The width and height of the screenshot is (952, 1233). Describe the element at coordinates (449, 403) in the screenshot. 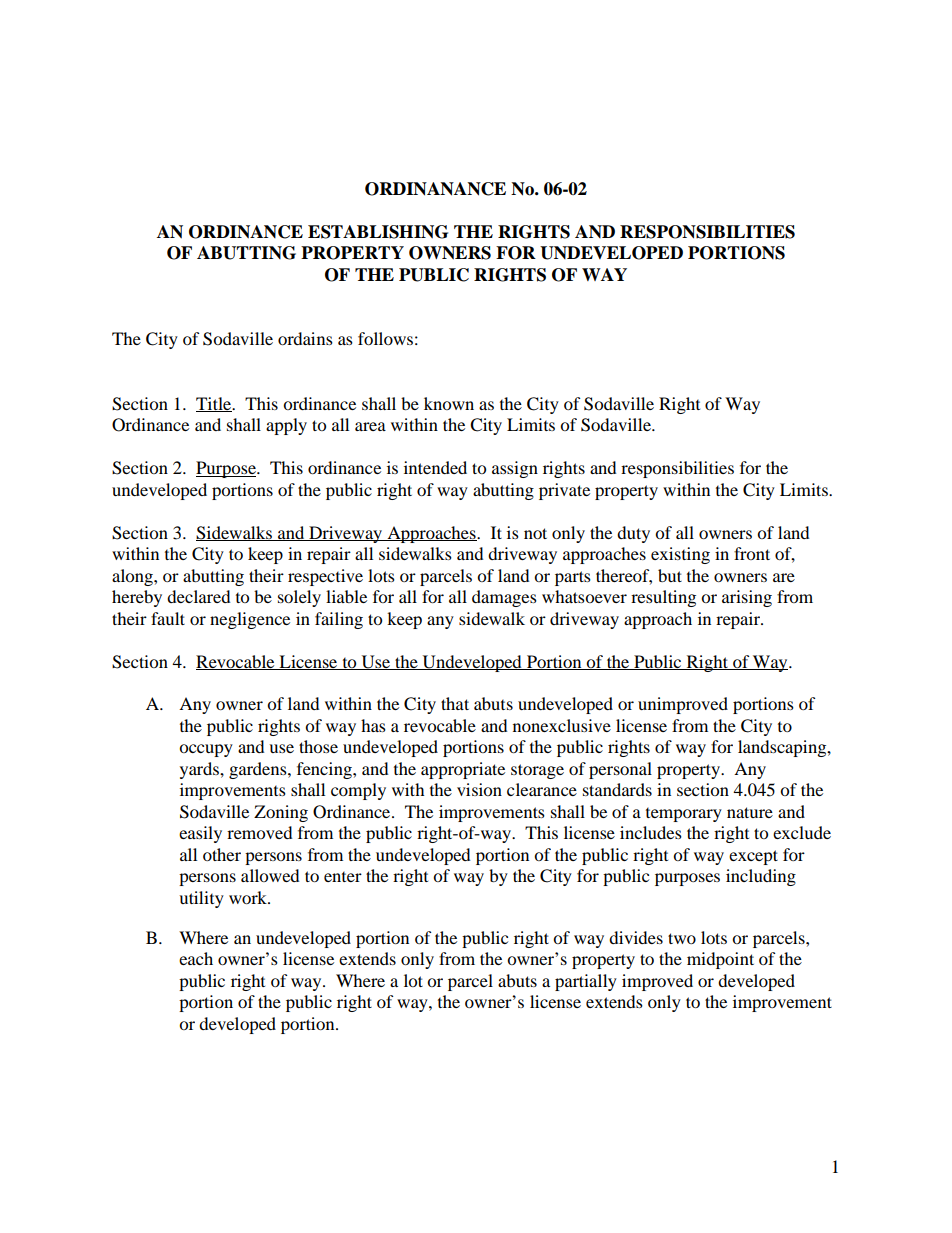

I see `known` at that location.
